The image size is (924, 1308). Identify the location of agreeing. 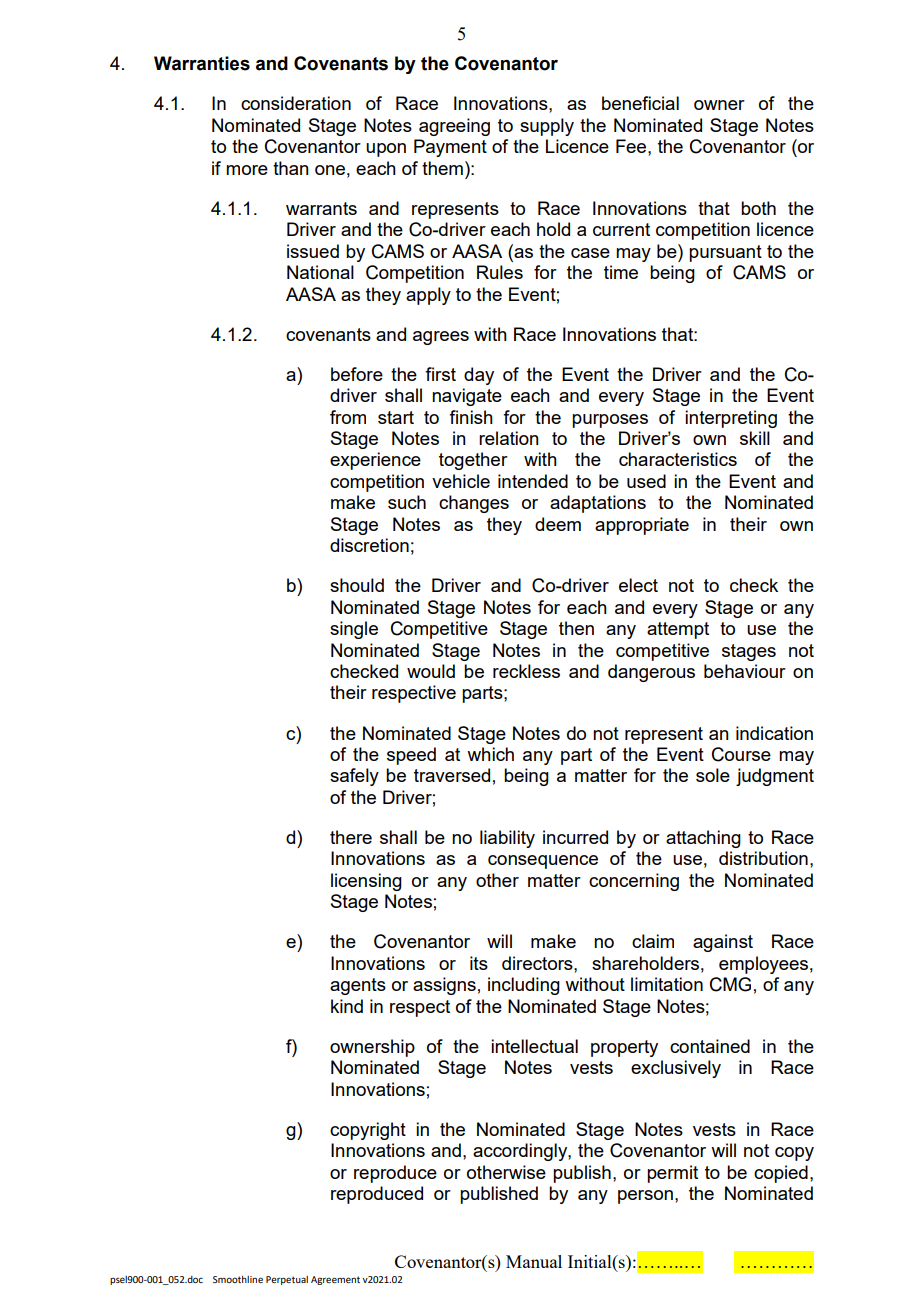
(454, 127).
